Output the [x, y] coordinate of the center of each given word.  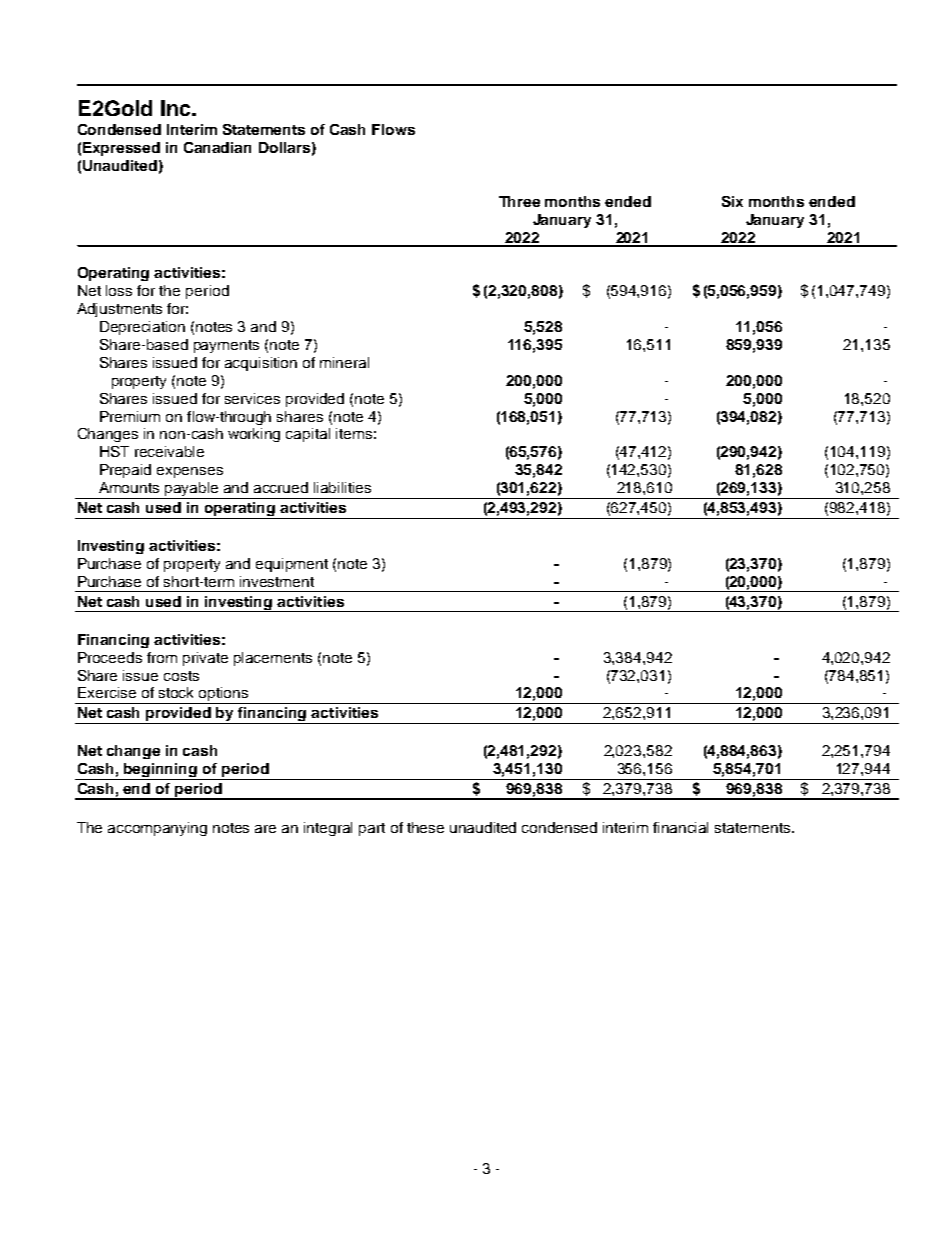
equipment [292, 565]
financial [680, 827]
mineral [344, 362]
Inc [177, 108]
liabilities [342, 487]
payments [226, 346]
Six [732, 201]
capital [308, 435]
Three [519, 201]
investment [277, 581]
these [425, 827]
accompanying [157, 829]
